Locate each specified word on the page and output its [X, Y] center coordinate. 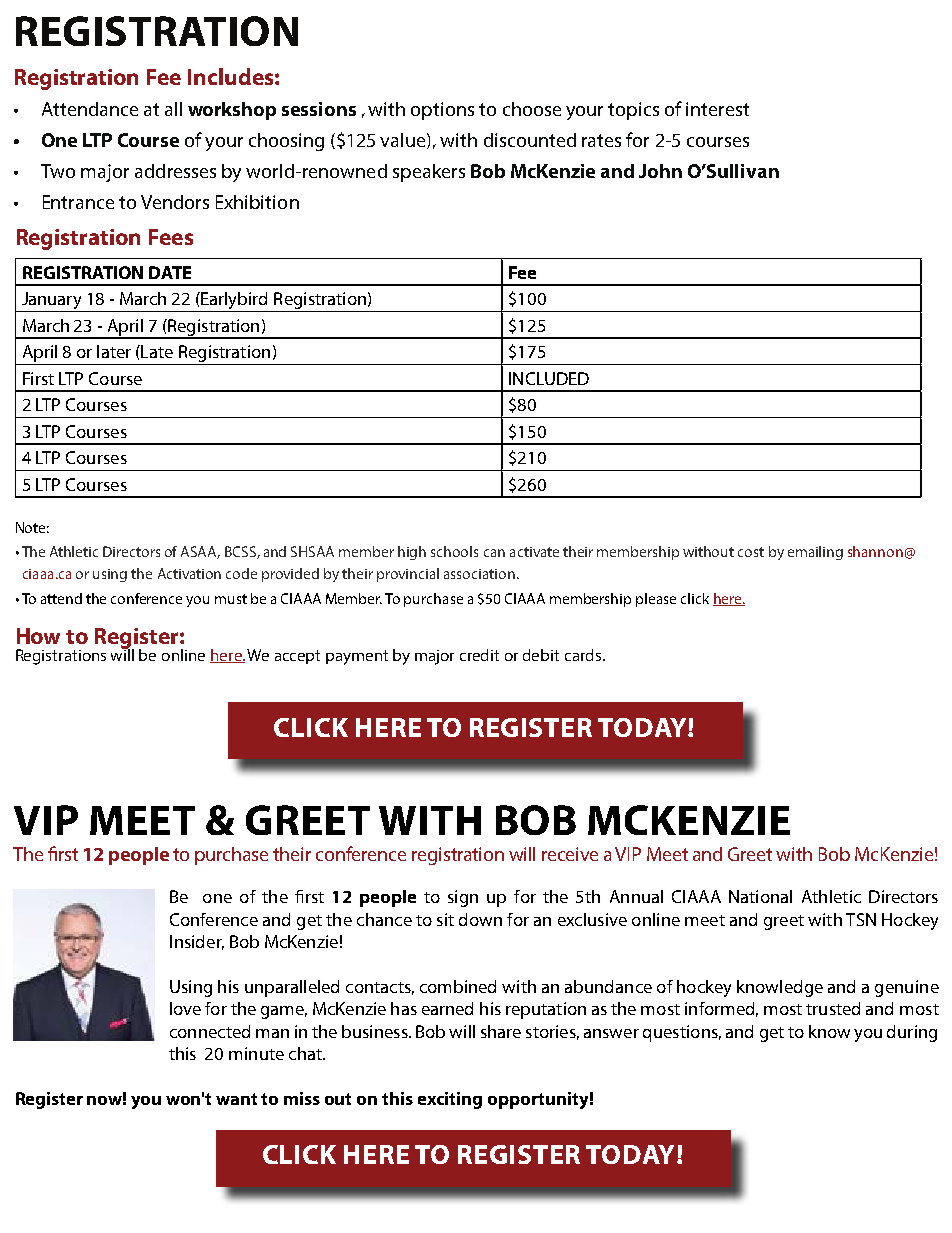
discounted [530, 140]
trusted [833, 1008]
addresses [175, 171]
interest [717, 109]
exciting [450, 1100]
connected [210, 1031]
